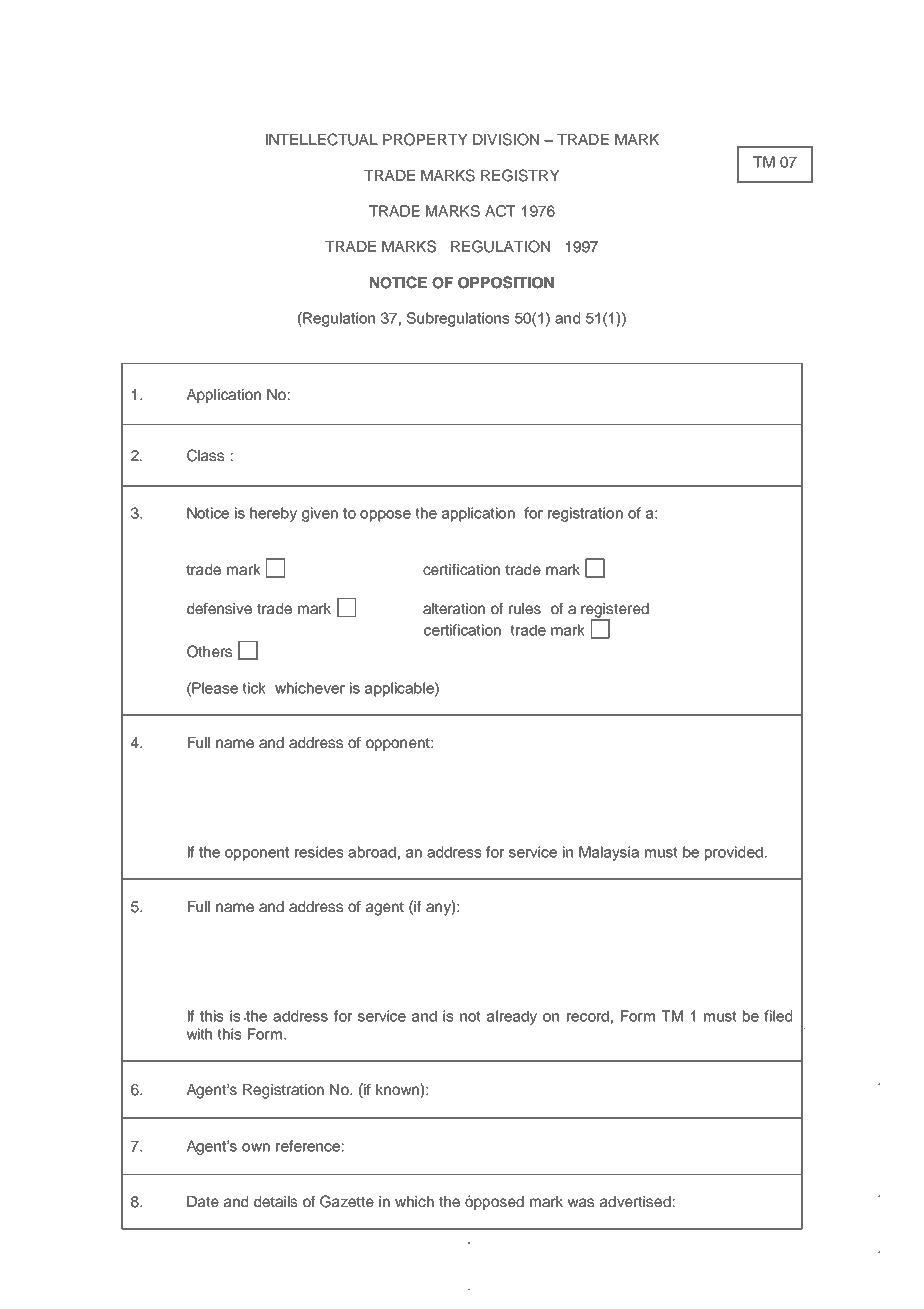 This document has width=924, height=1309. Describe the element at coordinates (734, 853) in the document. I see `provided` at that location.
